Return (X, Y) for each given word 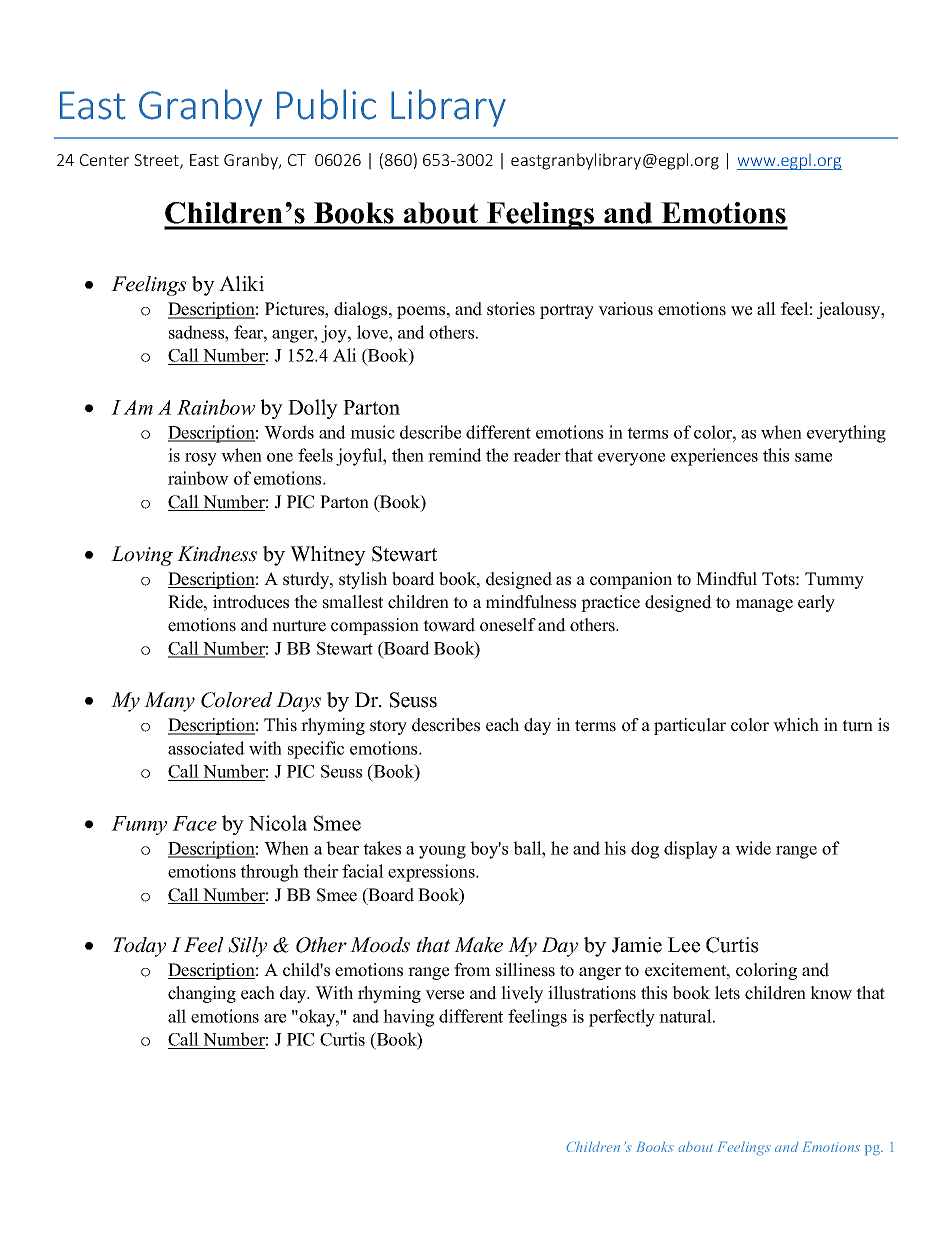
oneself (508, 625)
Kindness (217, 554)
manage (764, 605)
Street (157, 161)
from (472, 970)
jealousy (850, 310)
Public (326, 104)
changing (202, 994)
